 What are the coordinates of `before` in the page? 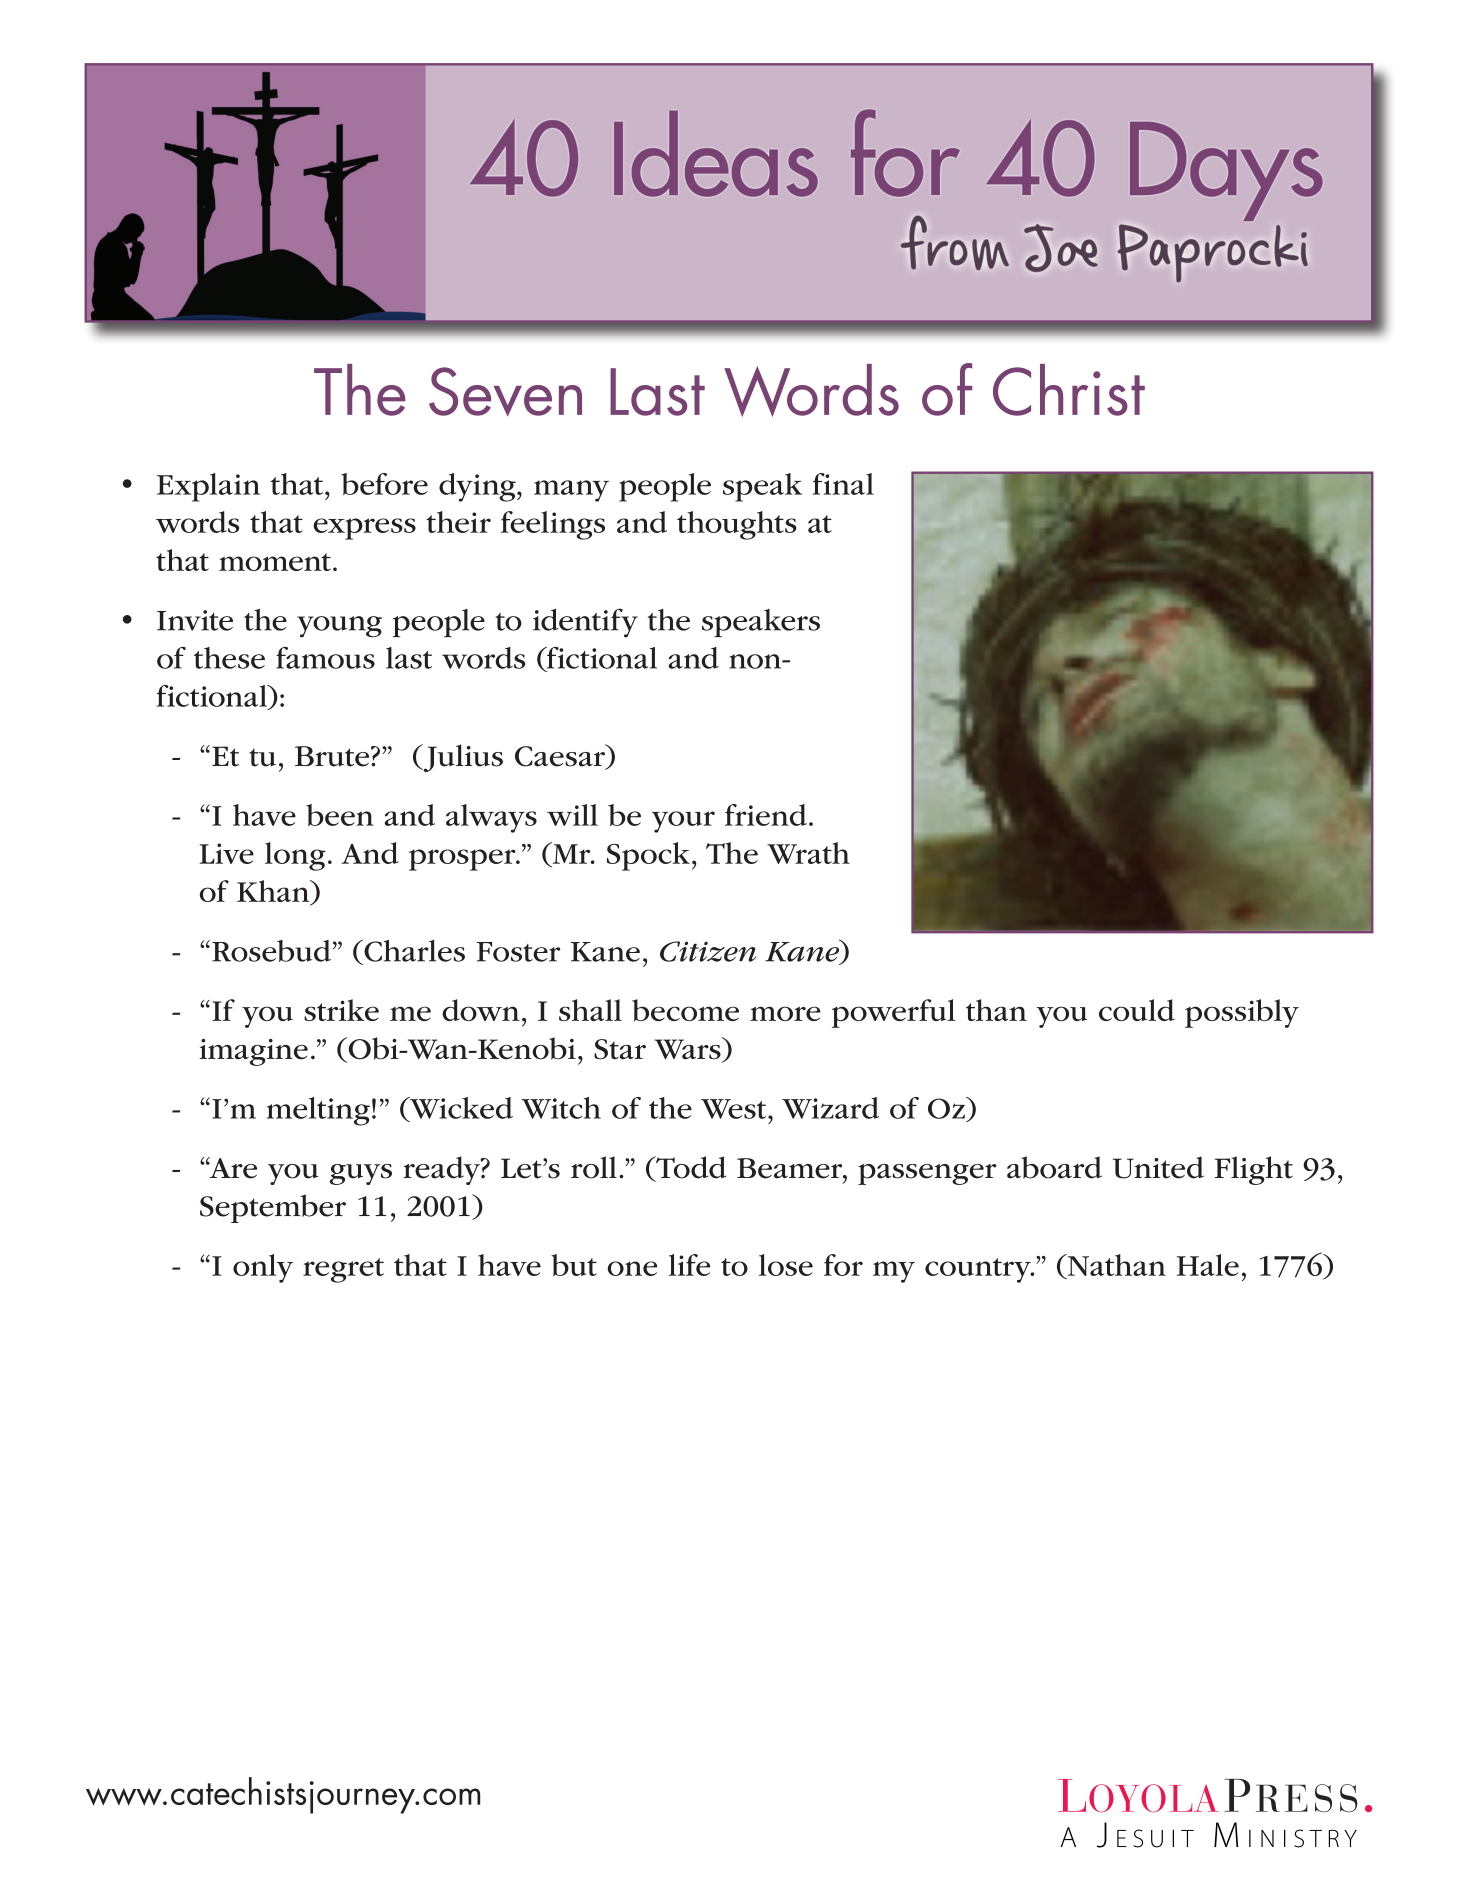 It's located at (384, 484).
